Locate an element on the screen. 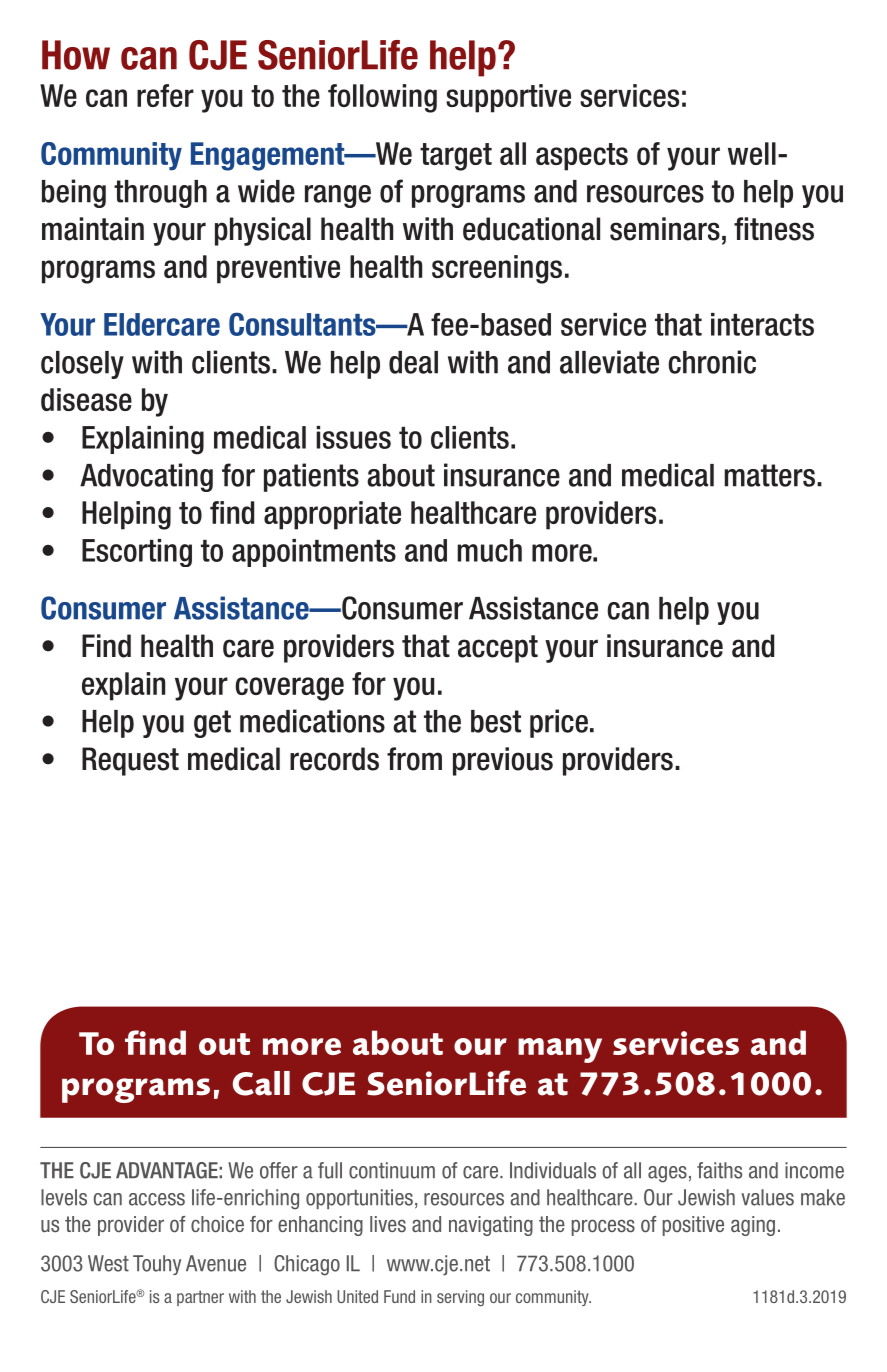 Image resolution: width=887 pixels, height=1372 pixels. West is located at coordinates (108, 1263).
